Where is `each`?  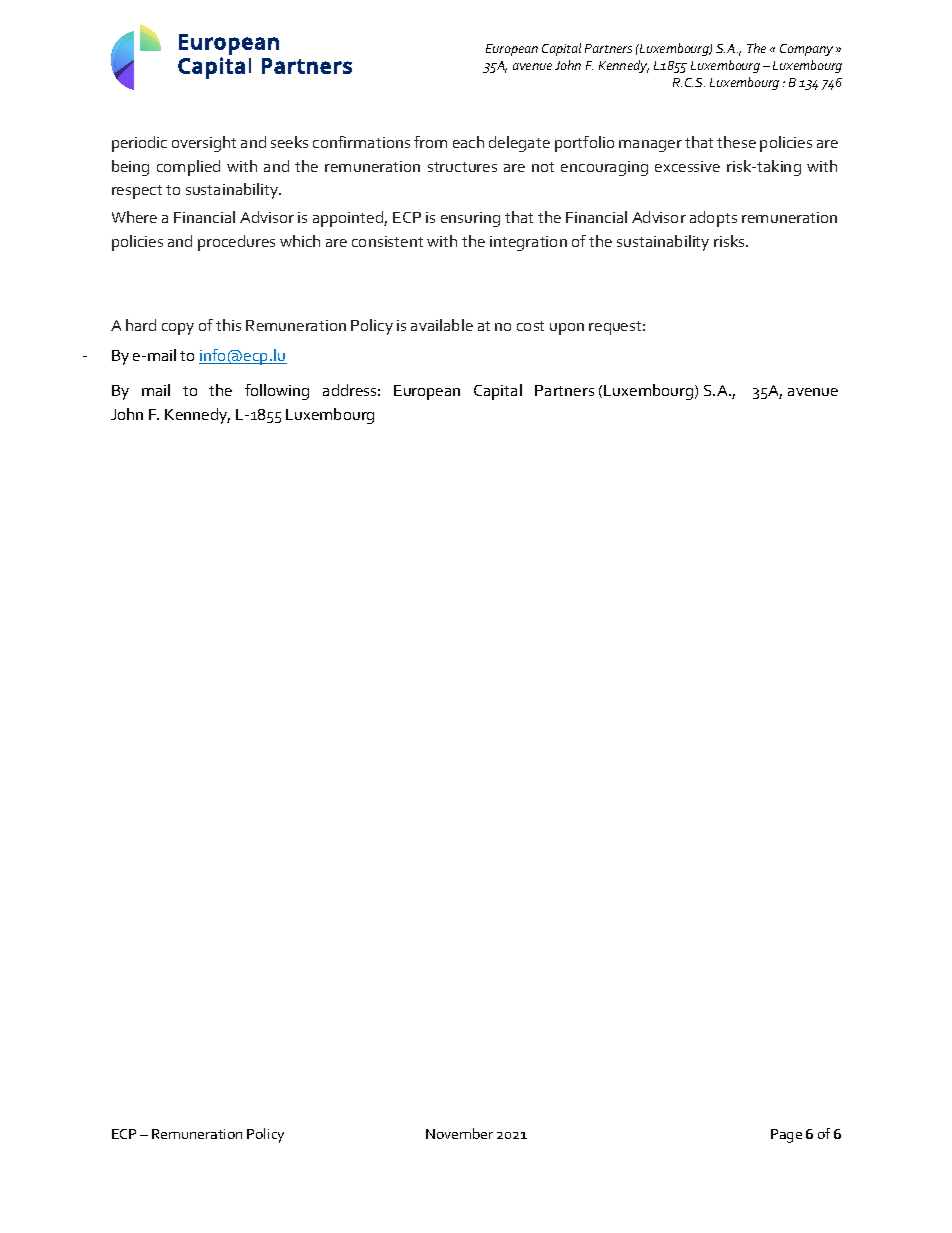 each is located at coordinates (468, 142).
